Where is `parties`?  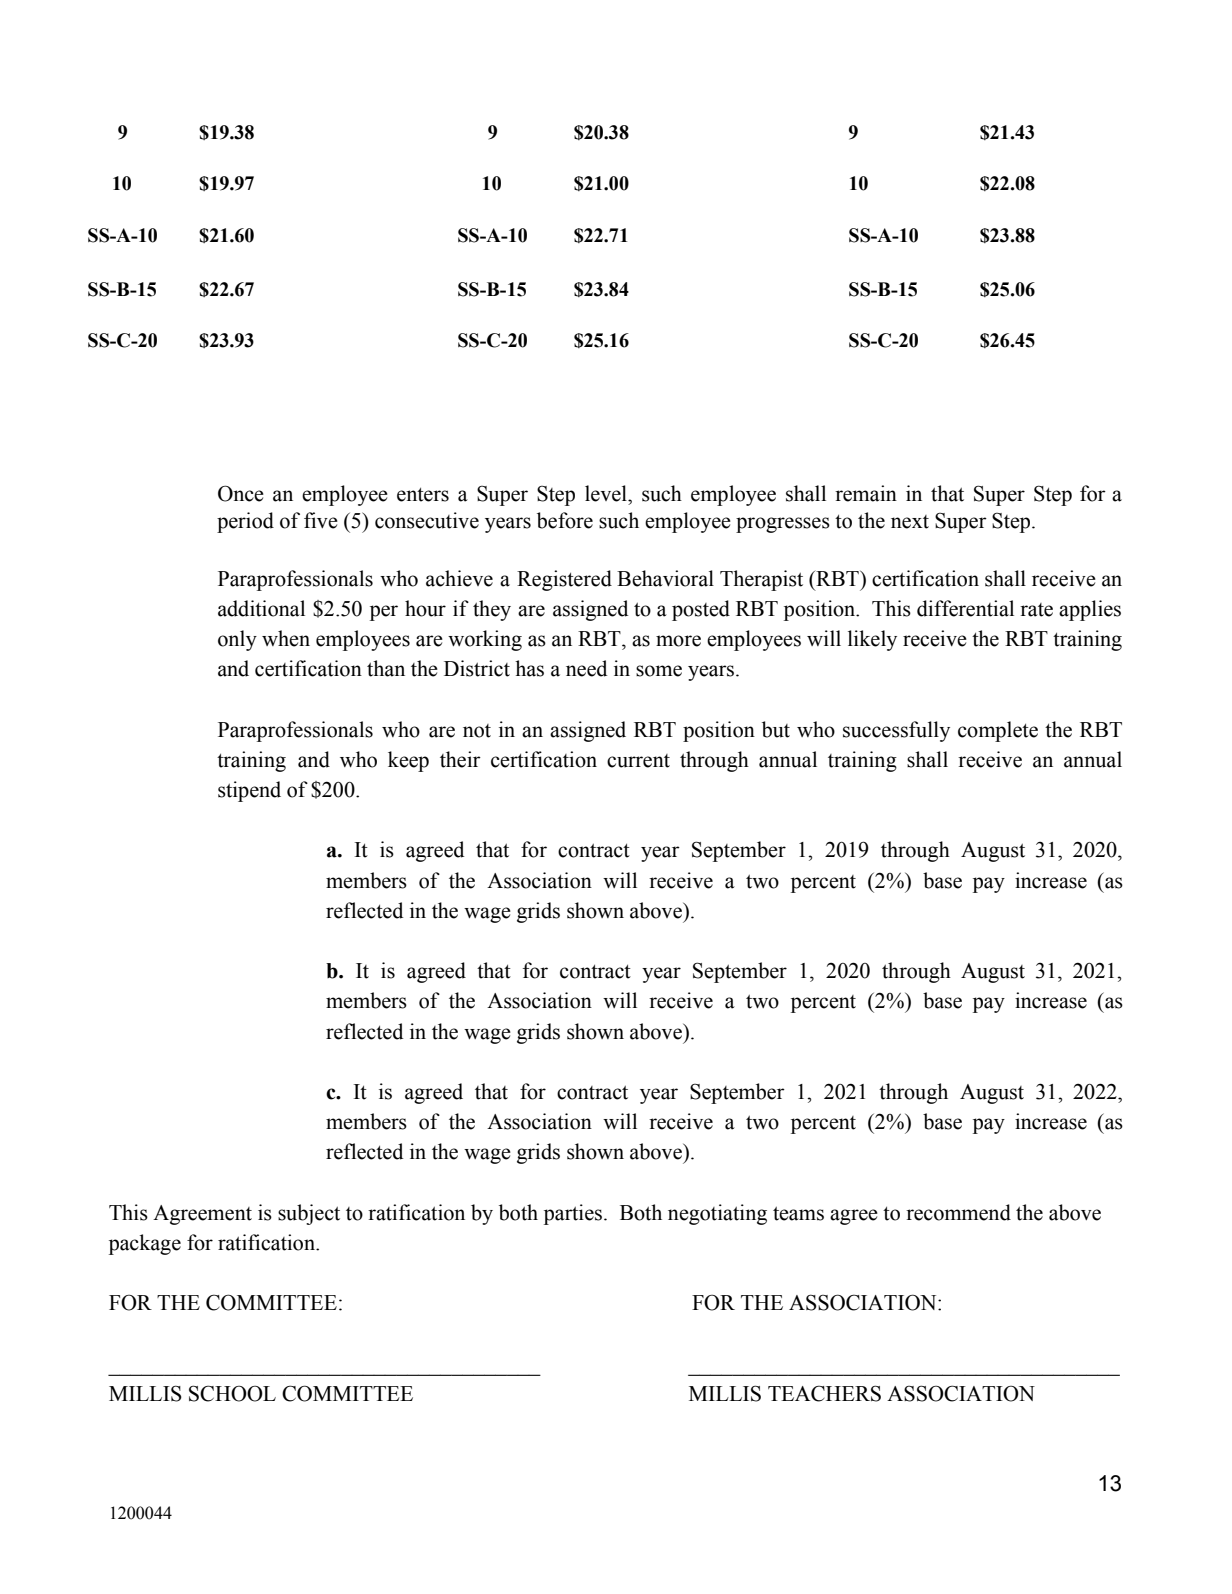 parties is located at coordinates (573, 1214).
